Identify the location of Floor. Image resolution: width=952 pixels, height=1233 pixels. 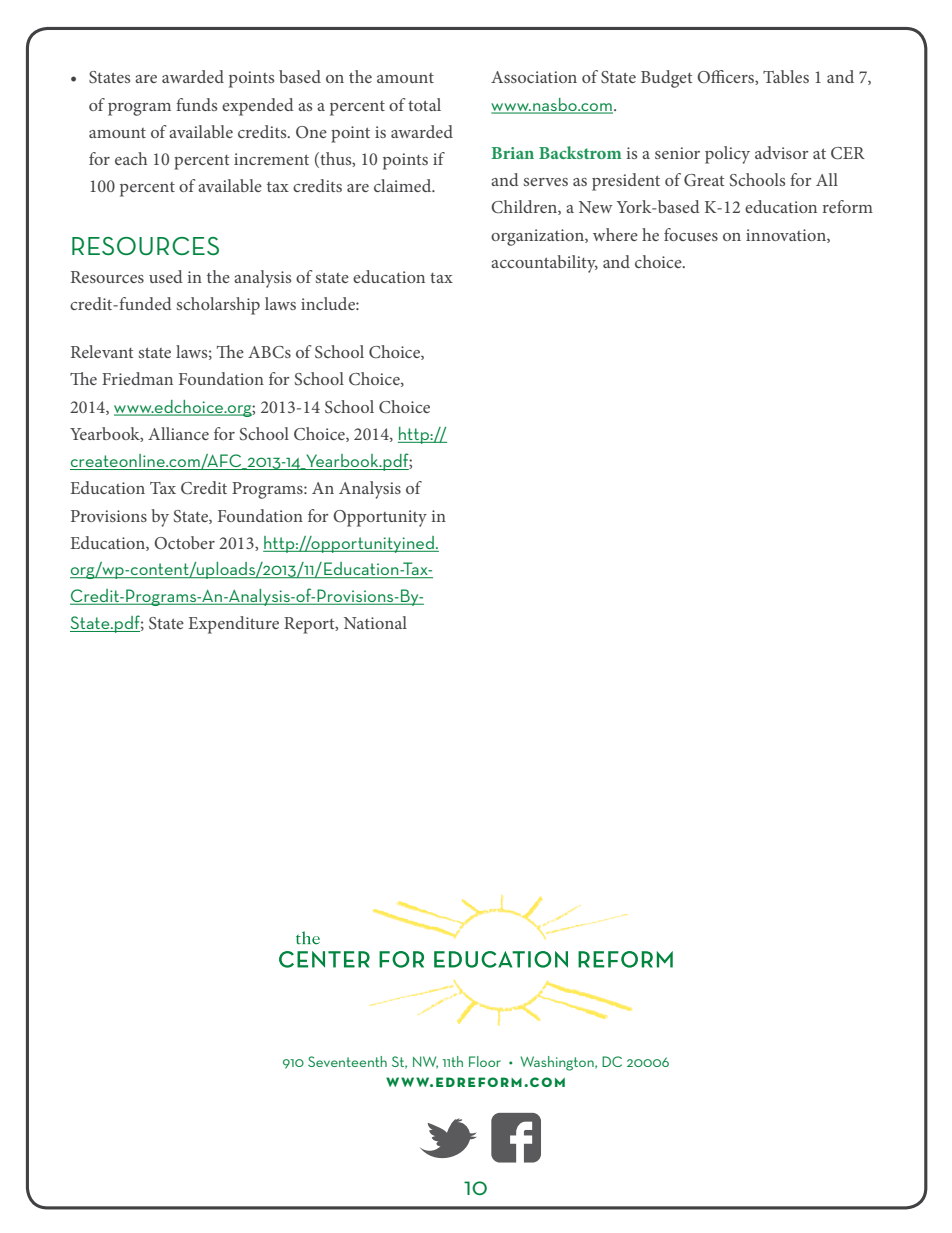
(485, 1061).
